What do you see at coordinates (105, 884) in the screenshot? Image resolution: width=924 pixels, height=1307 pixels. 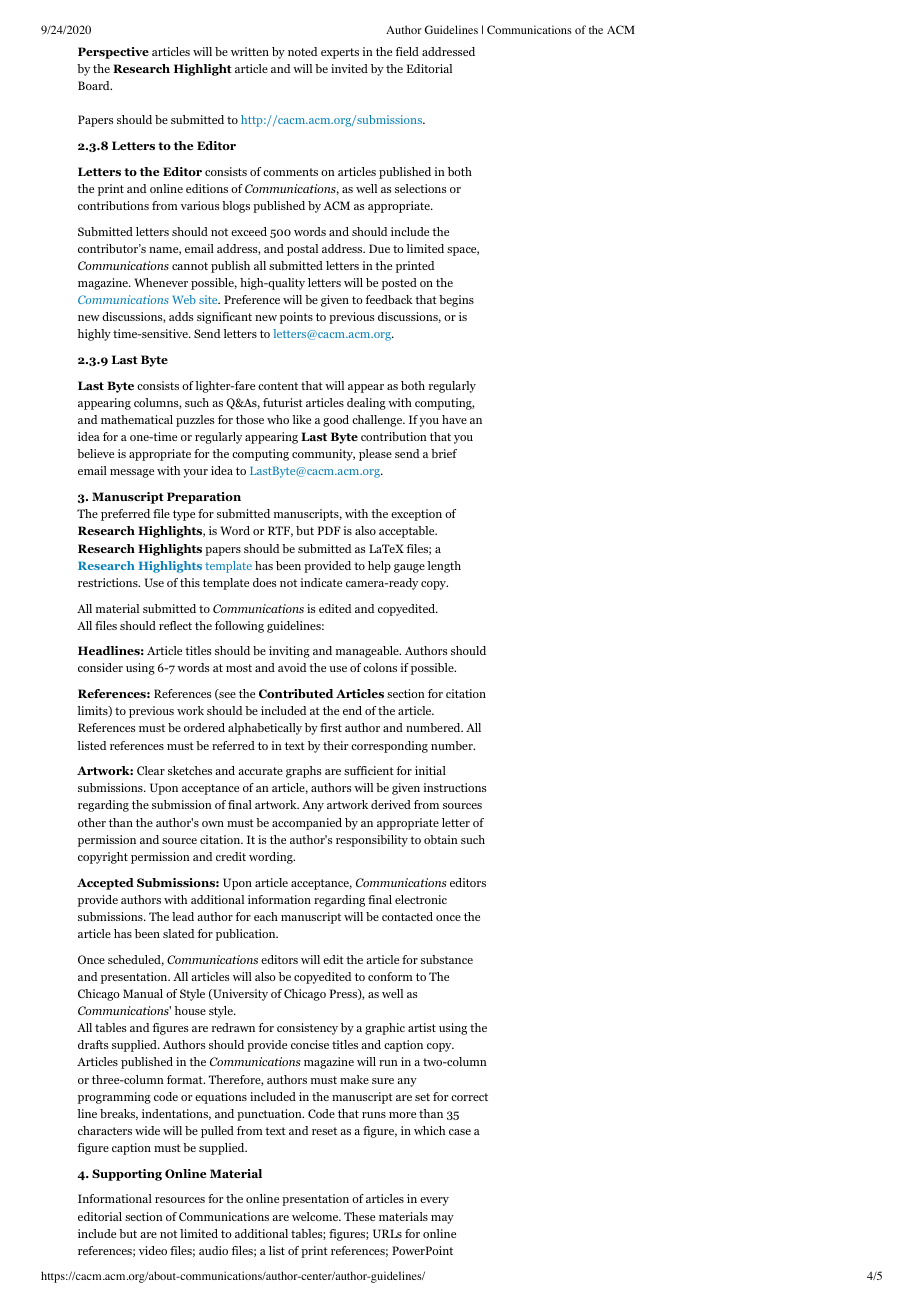 I see `Accepted` at bounding box center [105, 884].
